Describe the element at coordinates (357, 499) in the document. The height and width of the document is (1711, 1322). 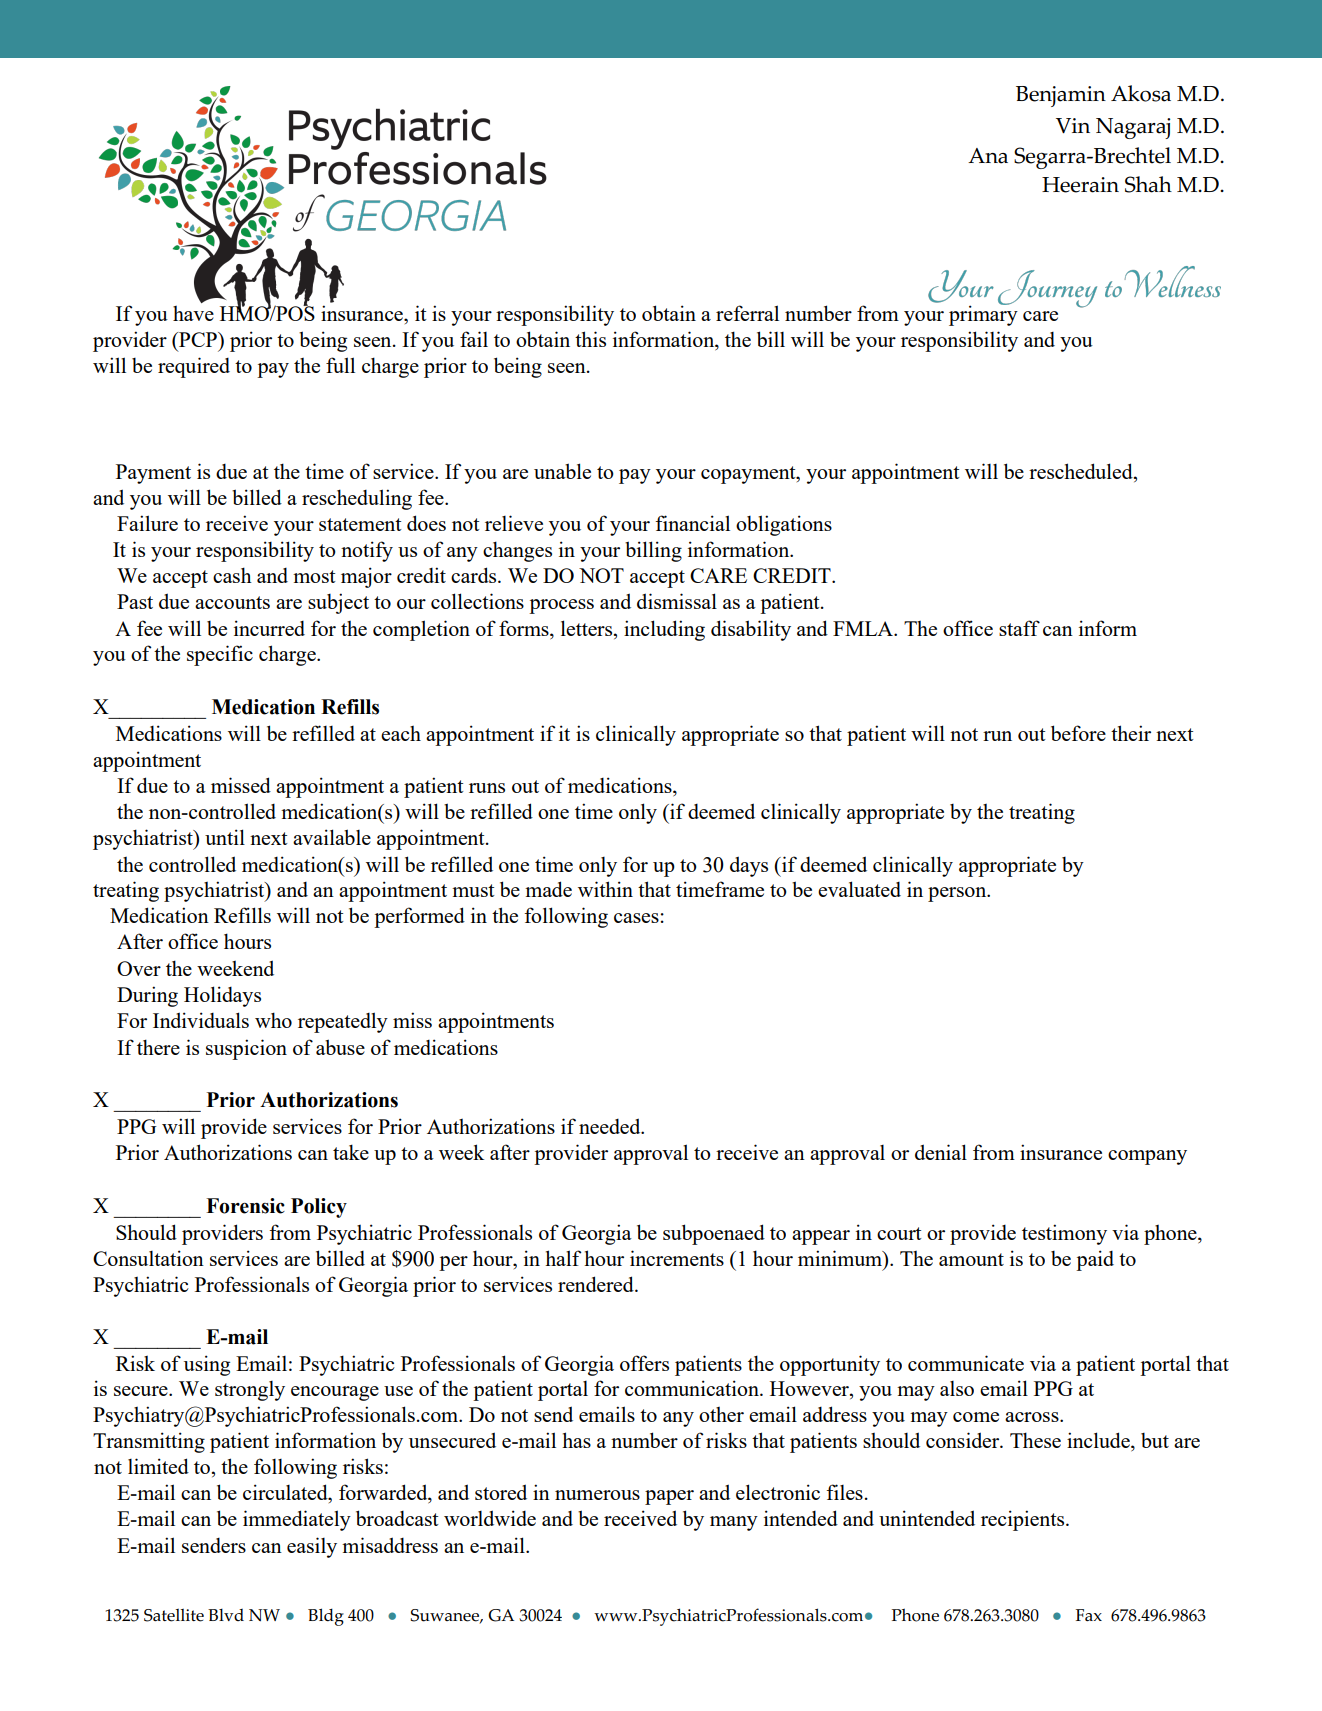
I see `rescheduling` at that location.
